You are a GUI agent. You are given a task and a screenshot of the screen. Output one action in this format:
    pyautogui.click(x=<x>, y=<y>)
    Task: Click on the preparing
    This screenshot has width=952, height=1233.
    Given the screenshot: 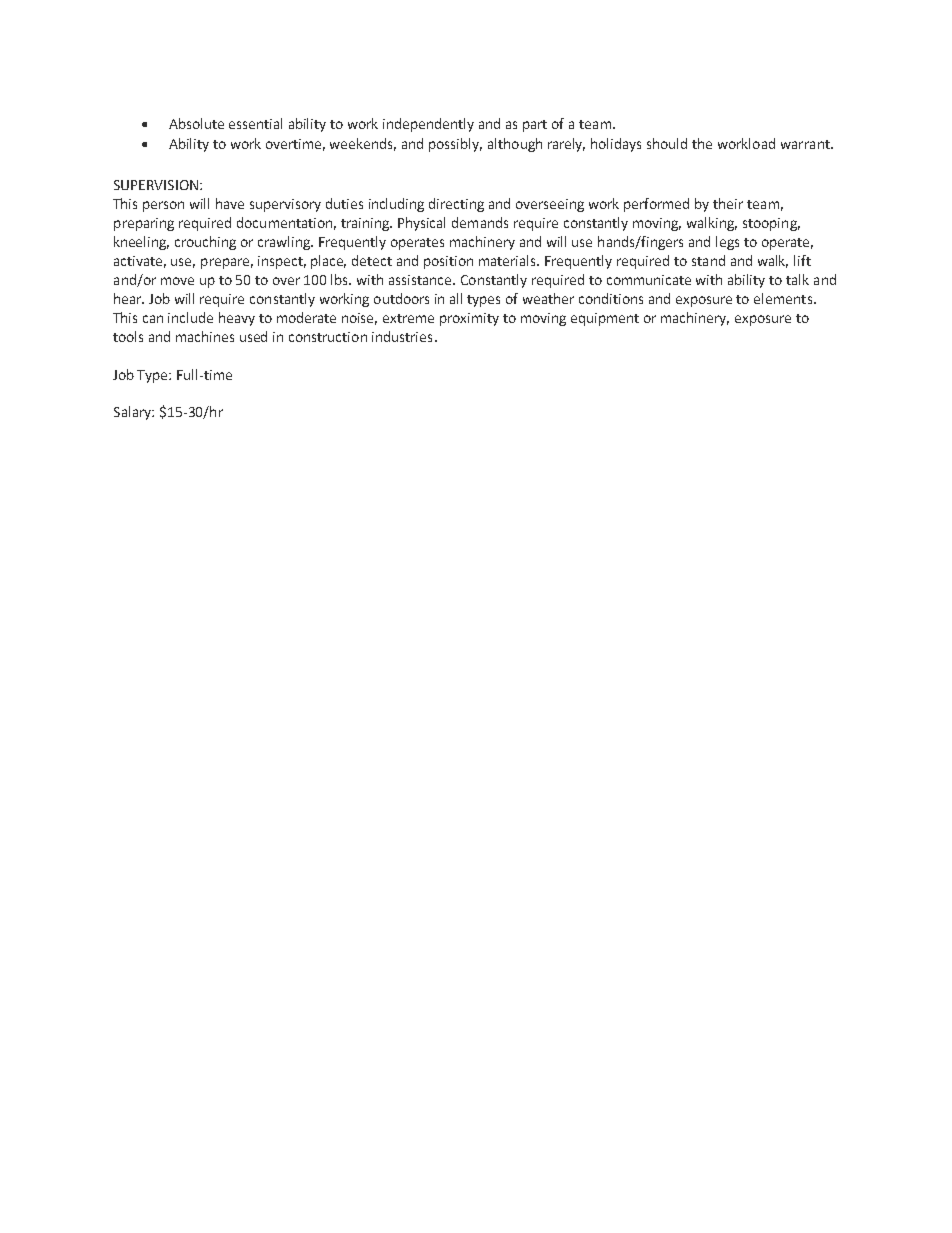 What is the action you would take?
    pyautogui.click(x=144, y=224)
